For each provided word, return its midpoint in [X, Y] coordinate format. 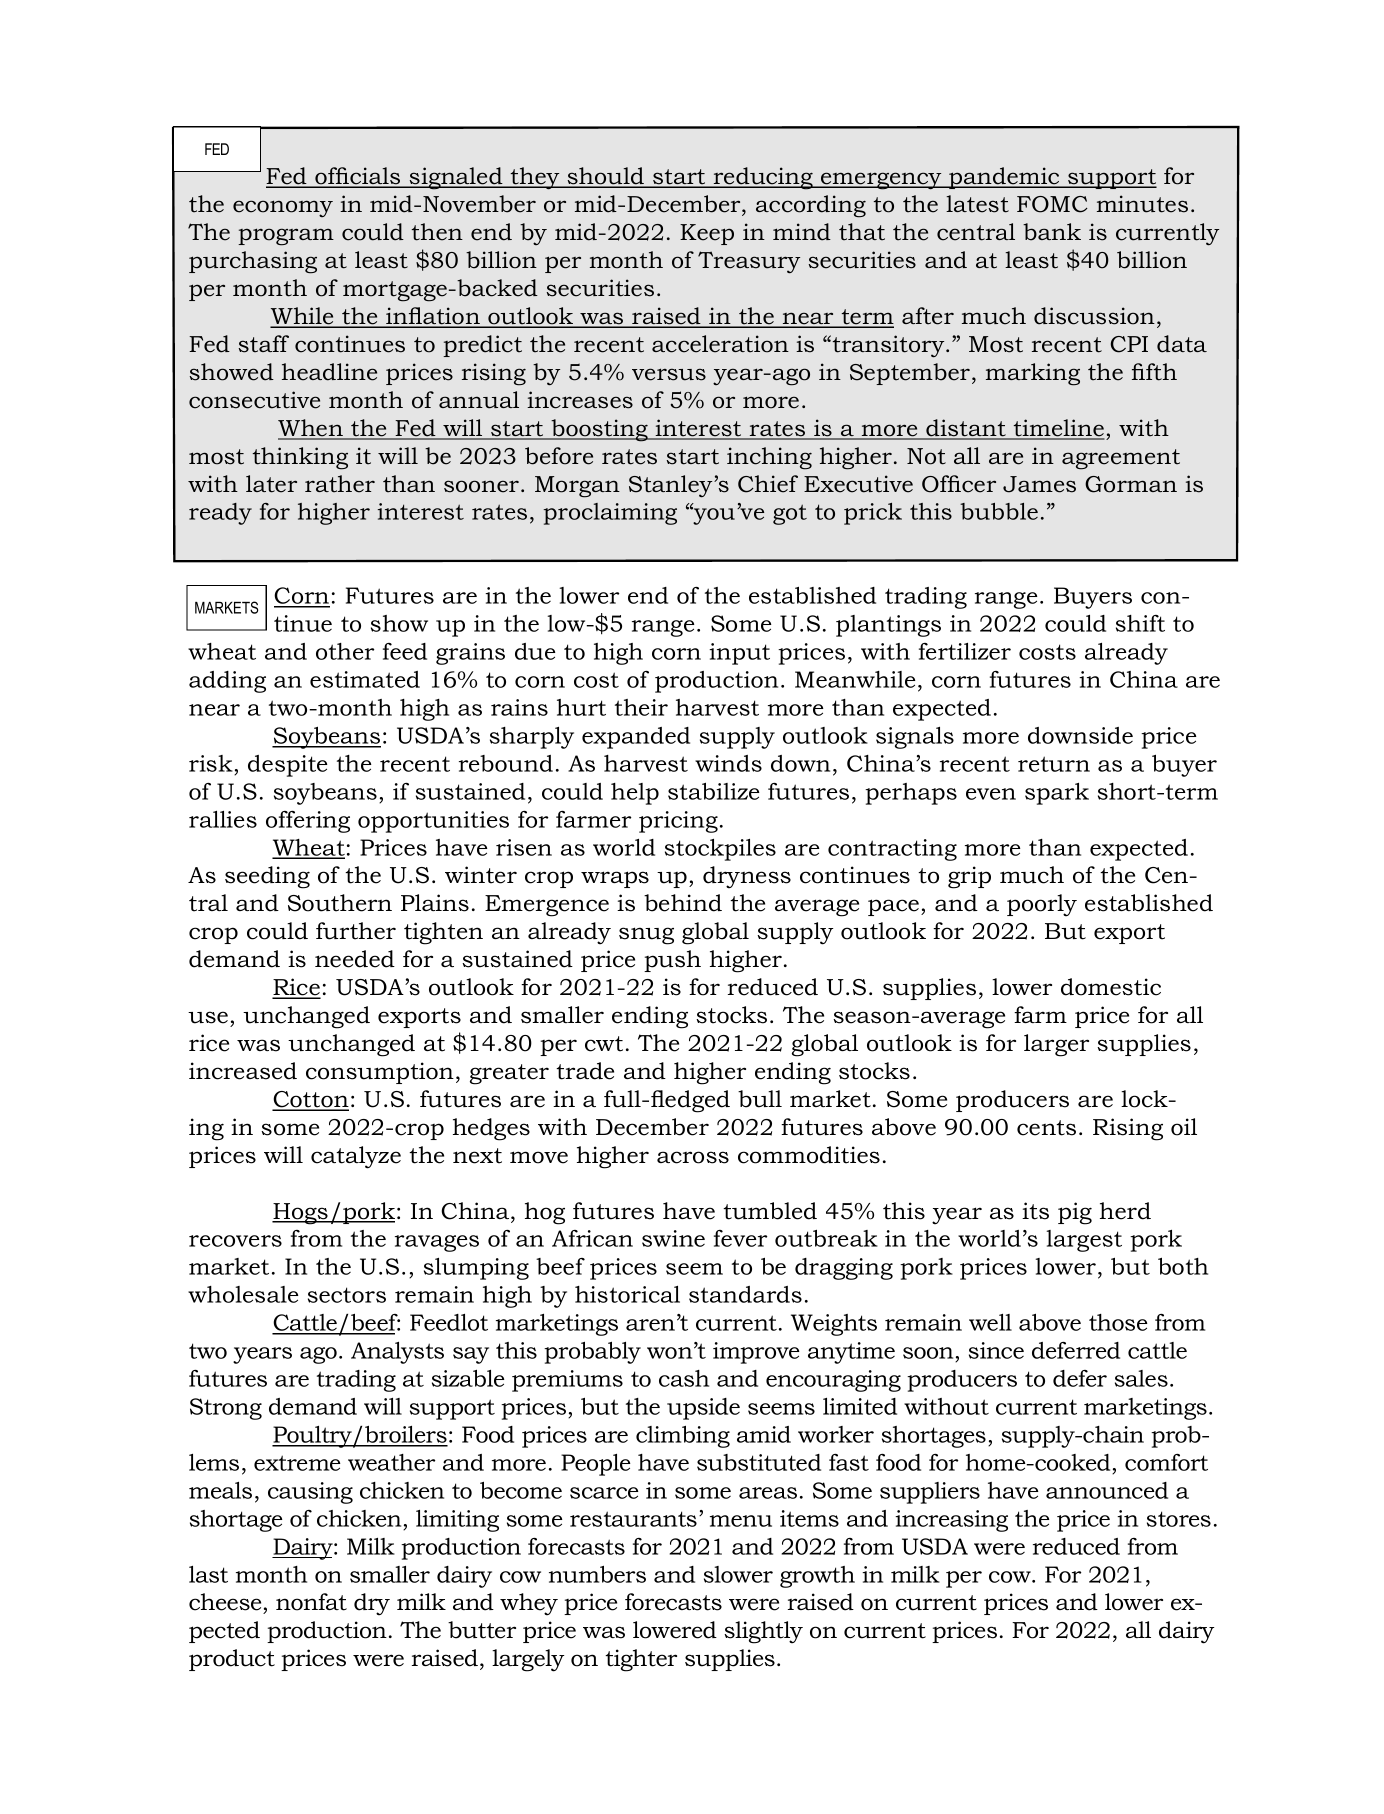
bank [1052, 232]
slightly [763, 1632]
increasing [951, 1521]
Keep [707, 234]
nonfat [311, 1602]
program [286, 237]
